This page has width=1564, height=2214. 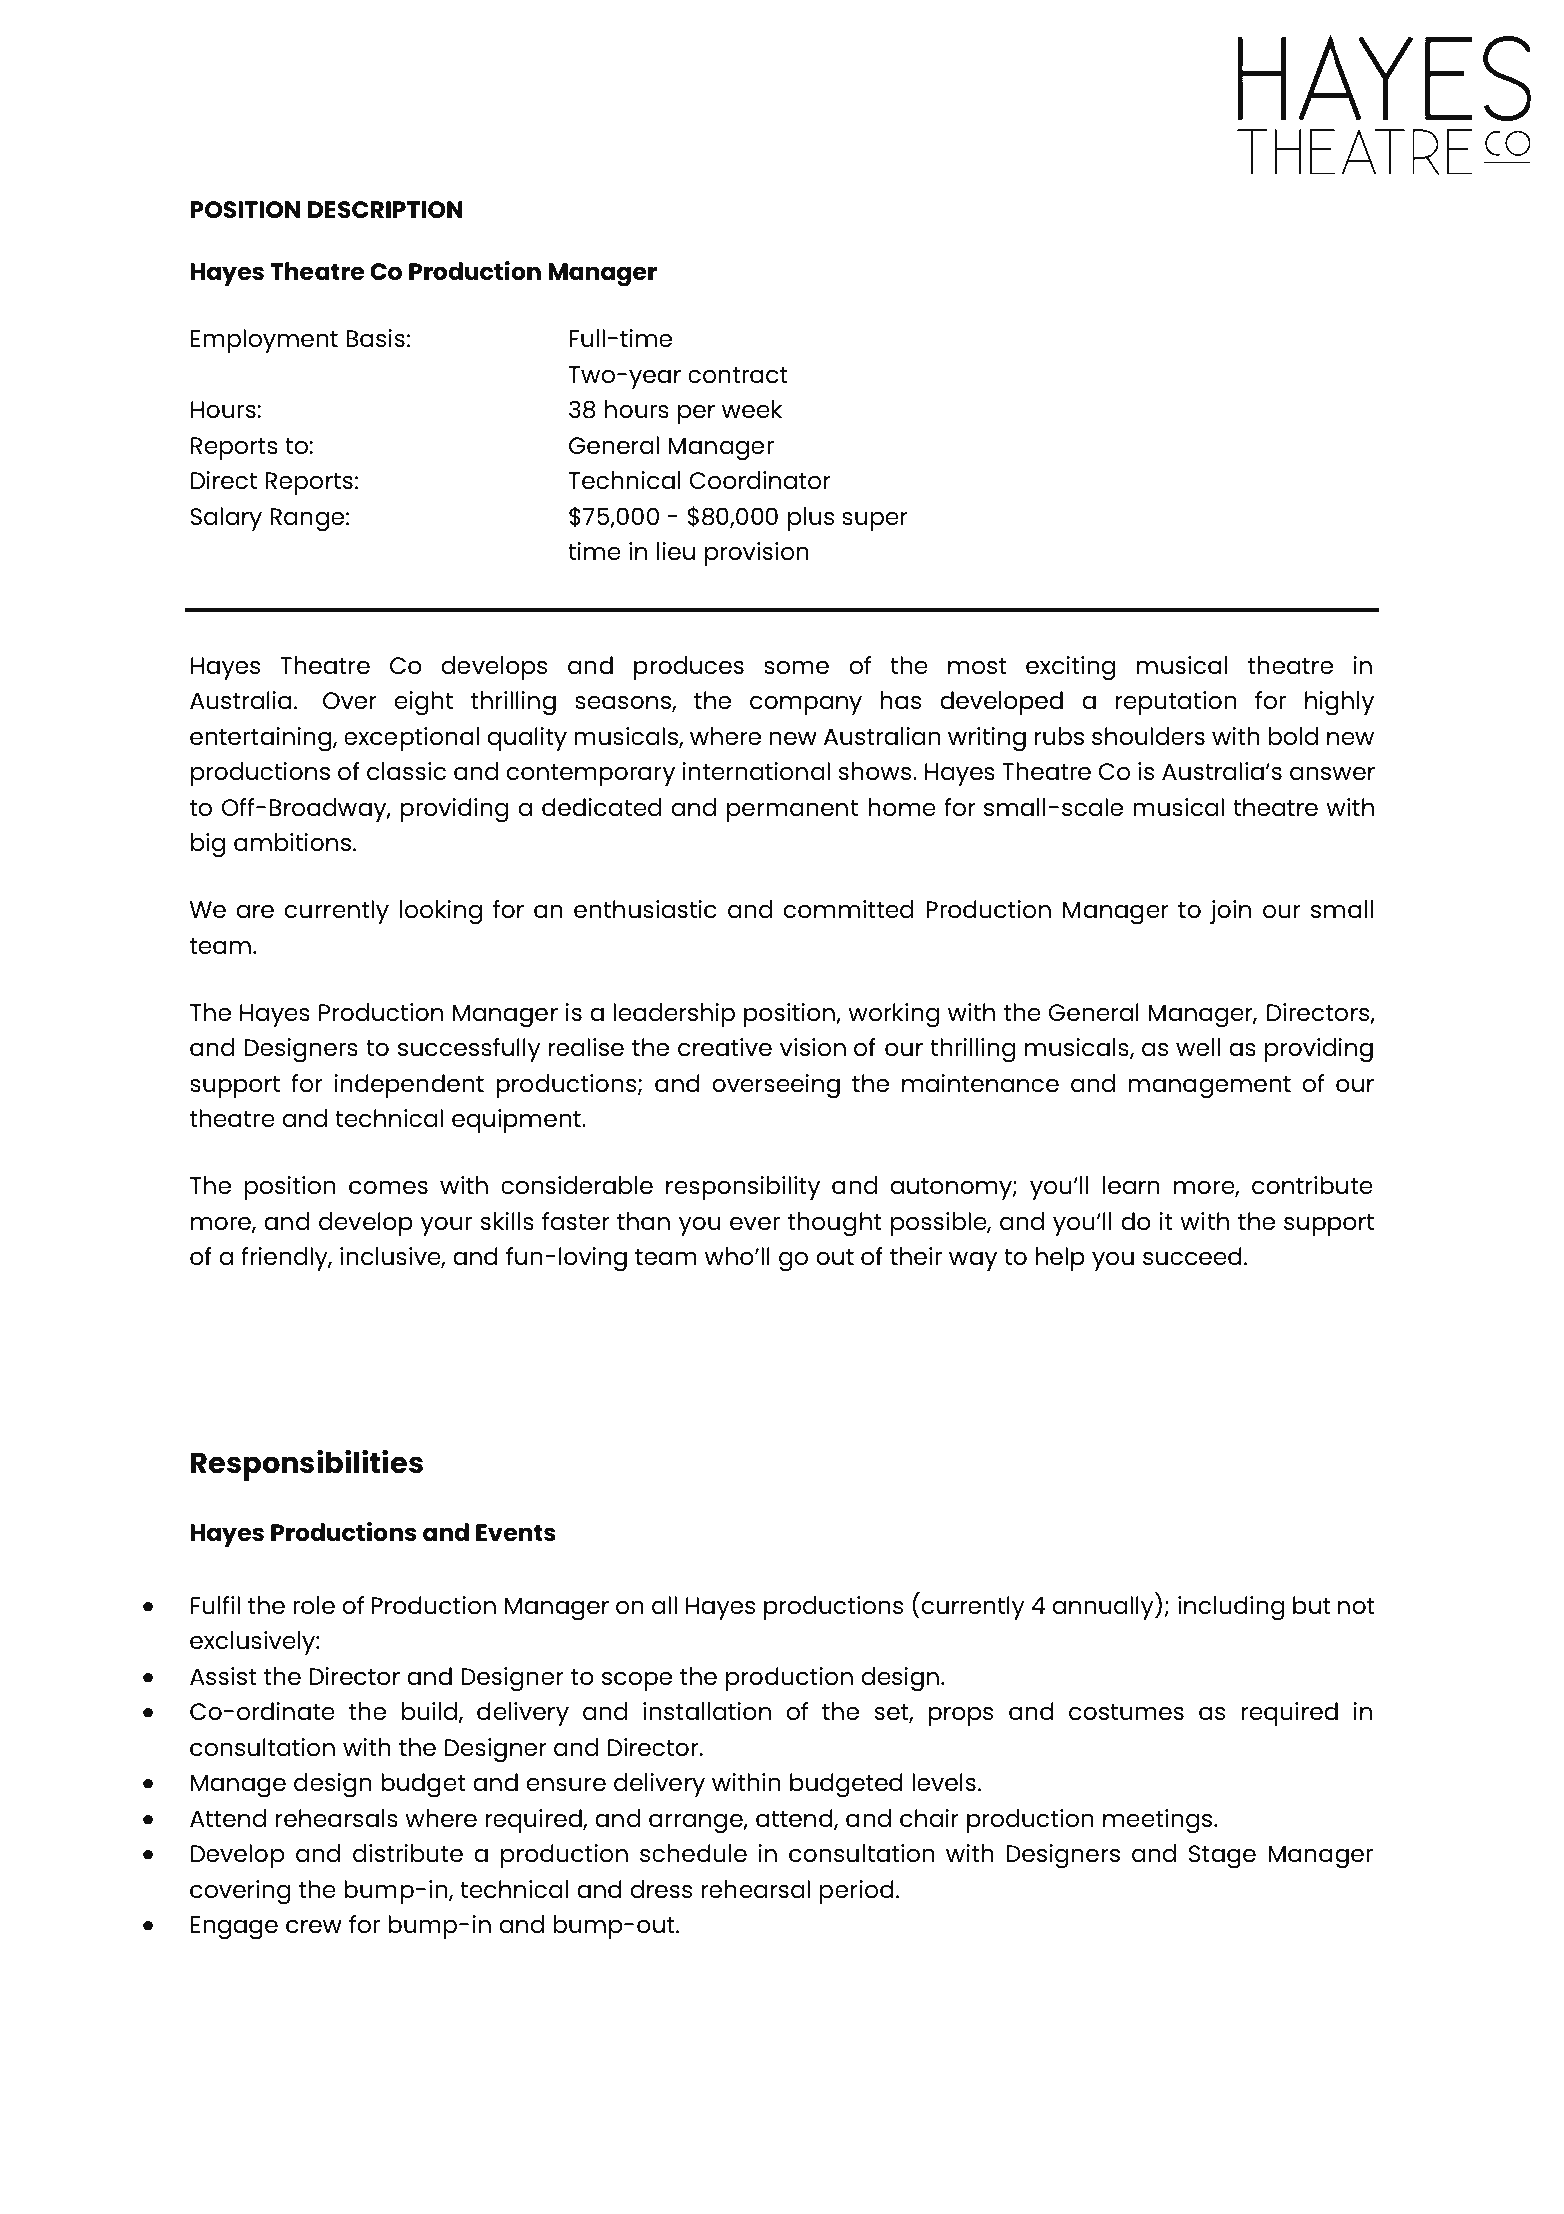 I want to click on permanent, so click(x=792, y=810).
